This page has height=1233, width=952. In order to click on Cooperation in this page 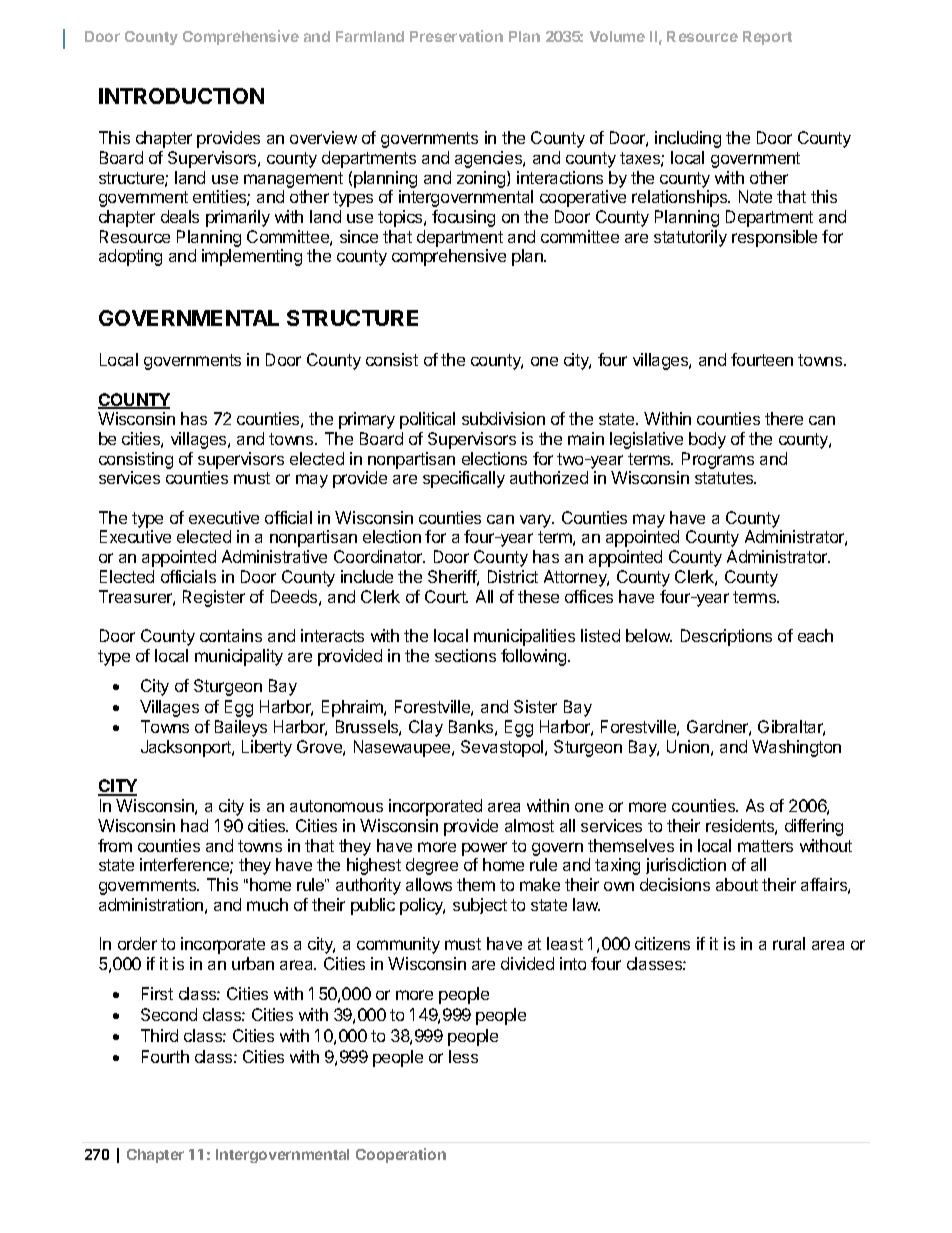, I will do `click(401, 1155)`.
